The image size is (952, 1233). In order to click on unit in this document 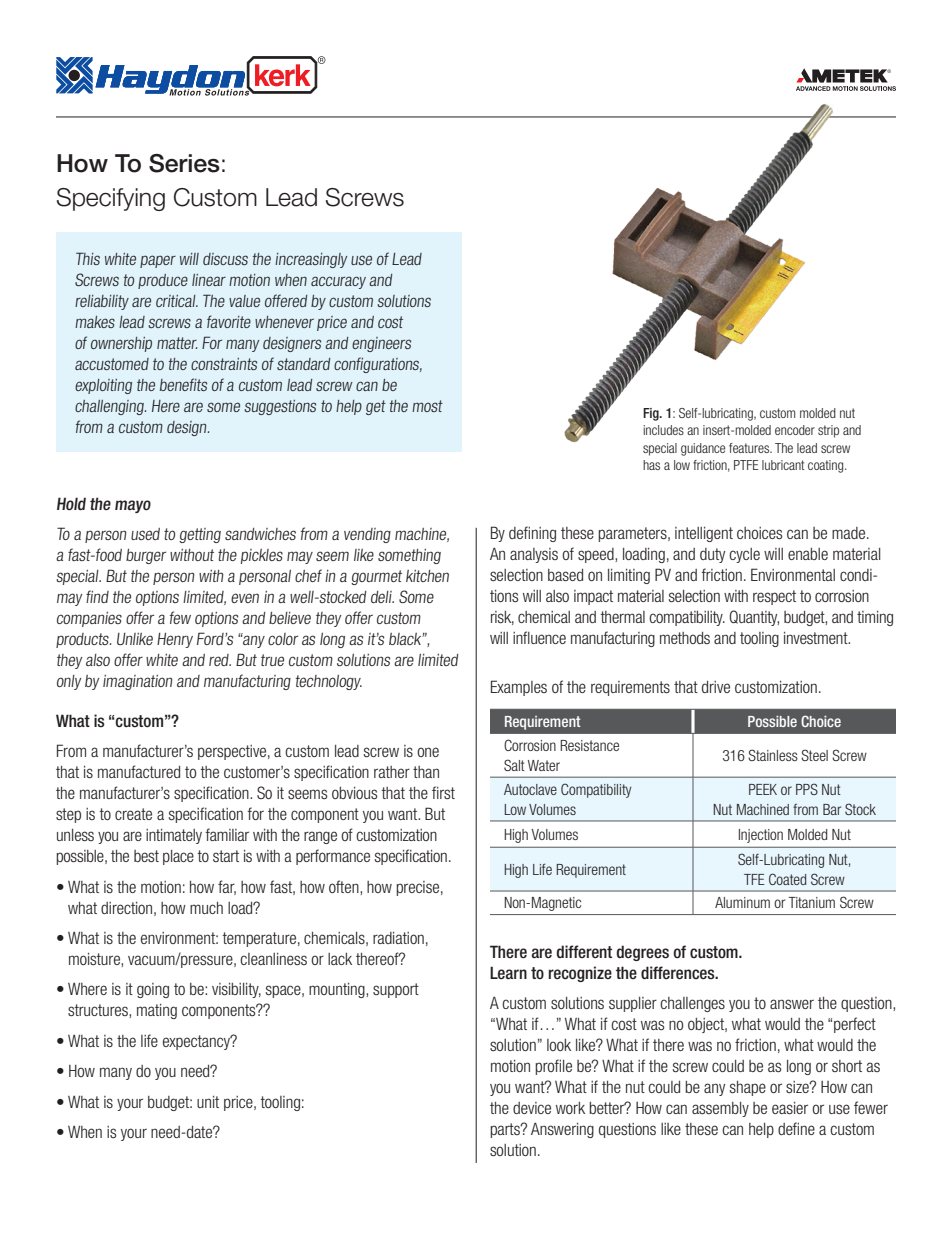, I will do `click(208, 1102)`.
